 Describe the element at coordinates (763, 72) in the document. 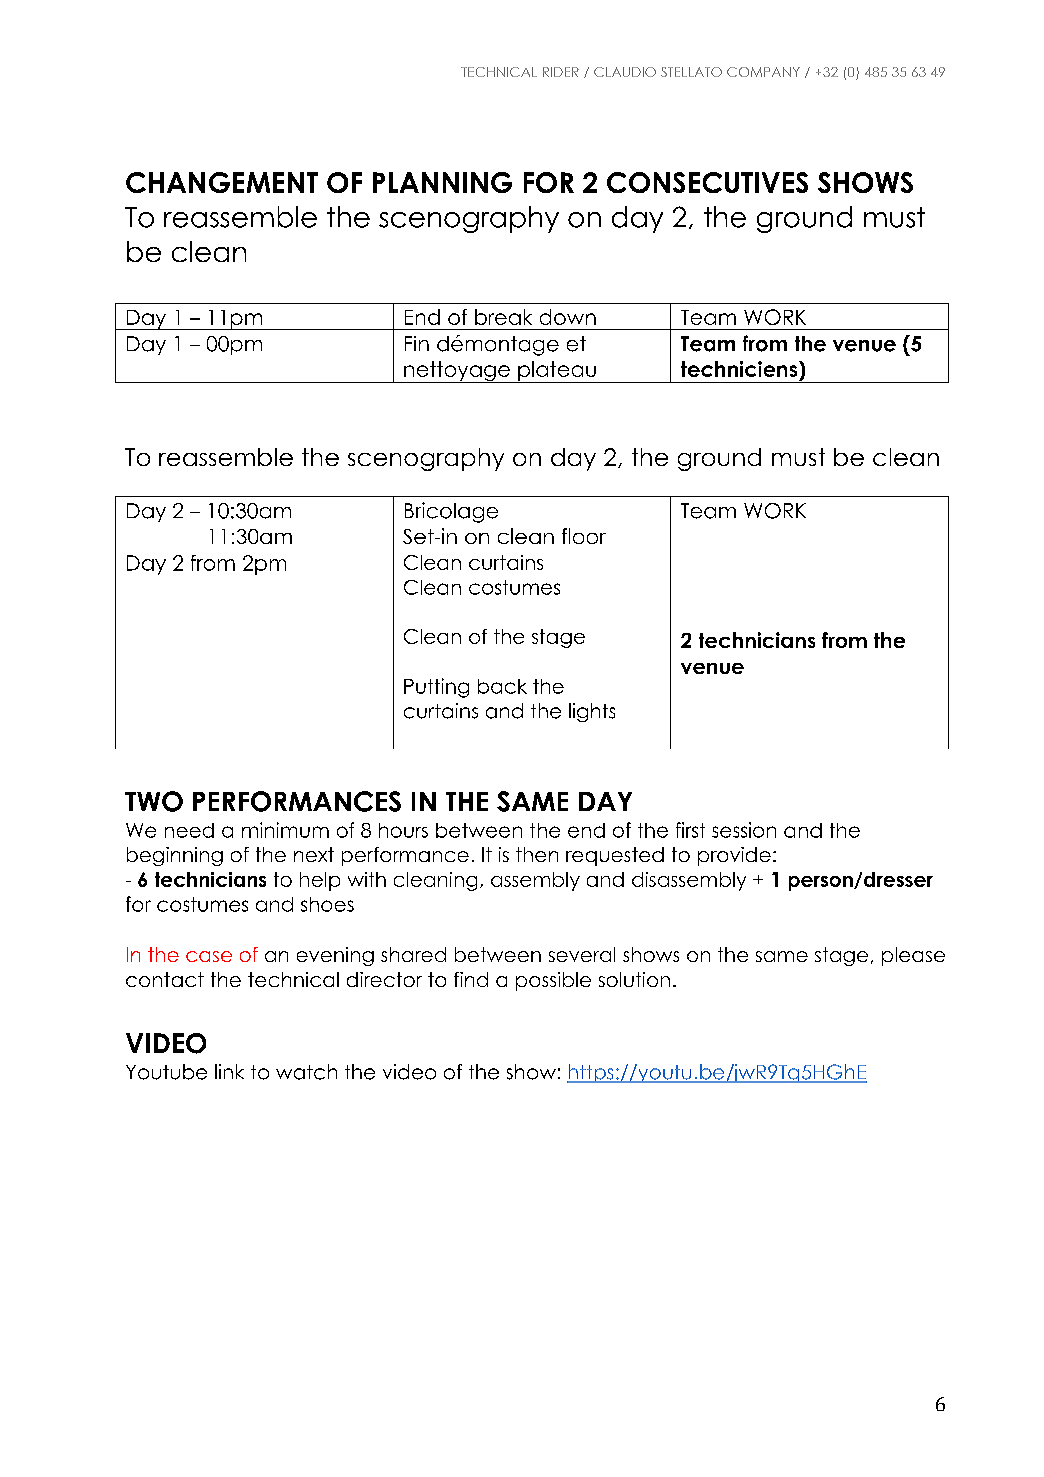

I see `COMPANY` at that location.
